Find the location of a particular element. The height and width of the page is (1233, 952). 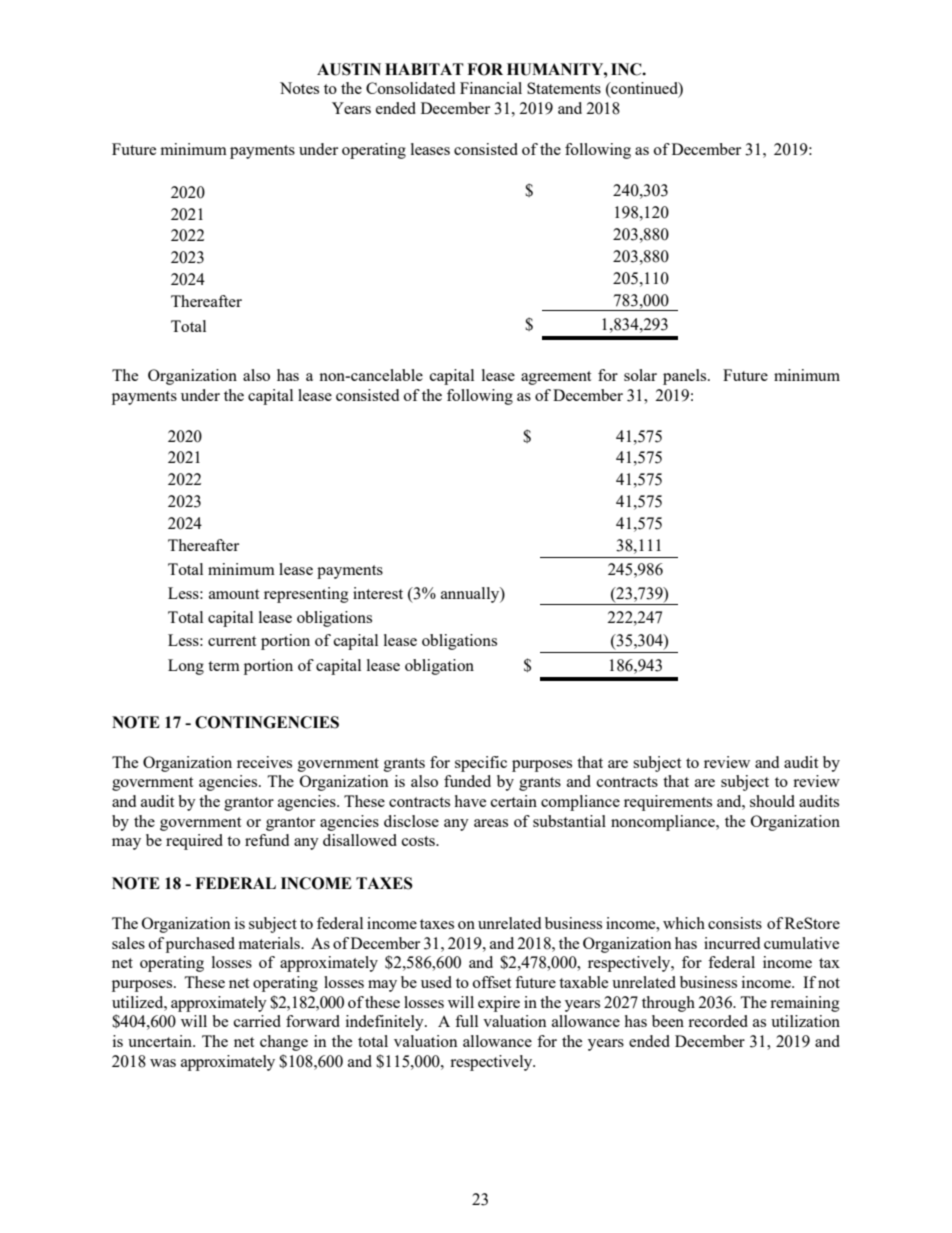

Financial is located at coordinates (491, 88).
